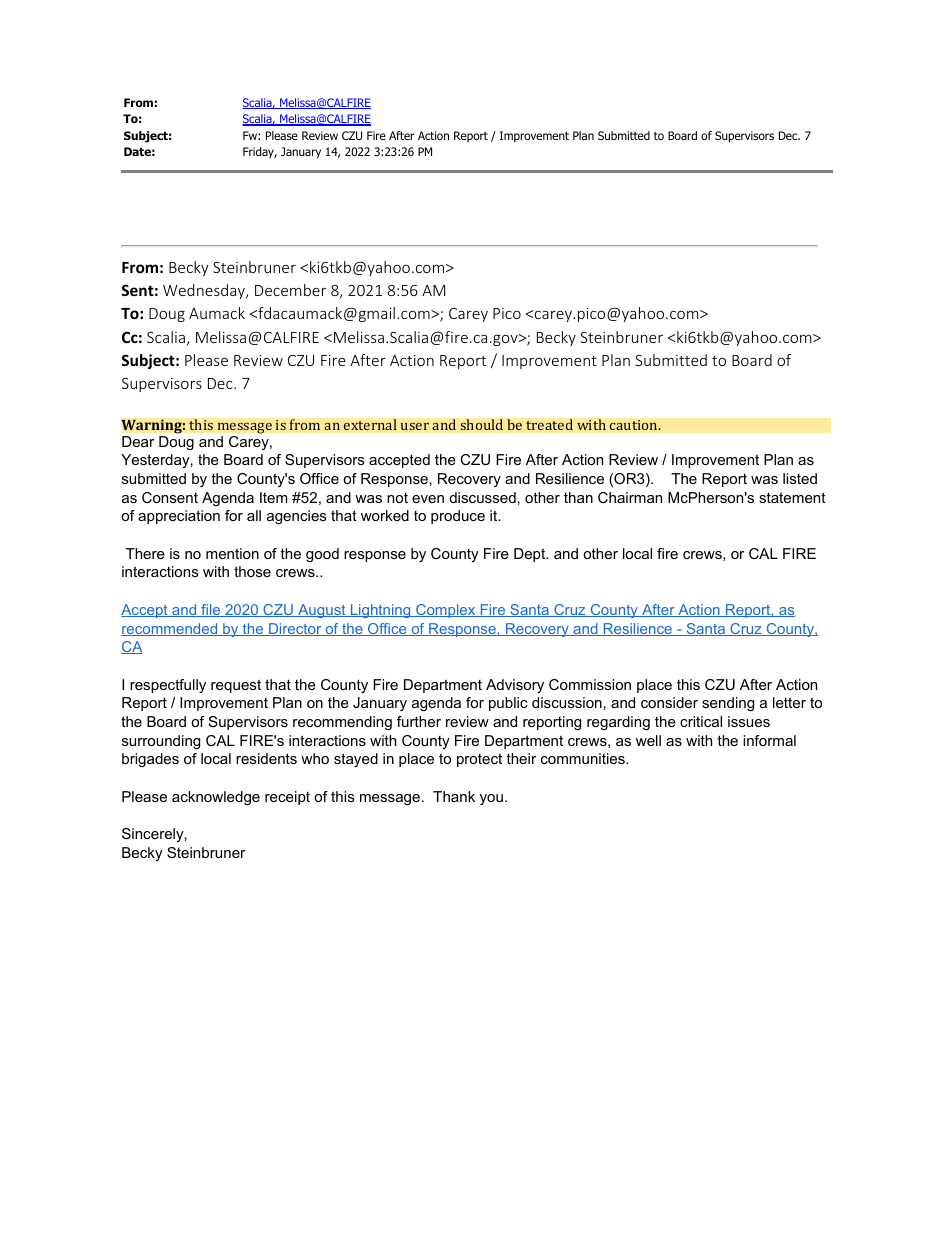 This document has width=952, height=1233. I want to click on December, so click(290, 290).
